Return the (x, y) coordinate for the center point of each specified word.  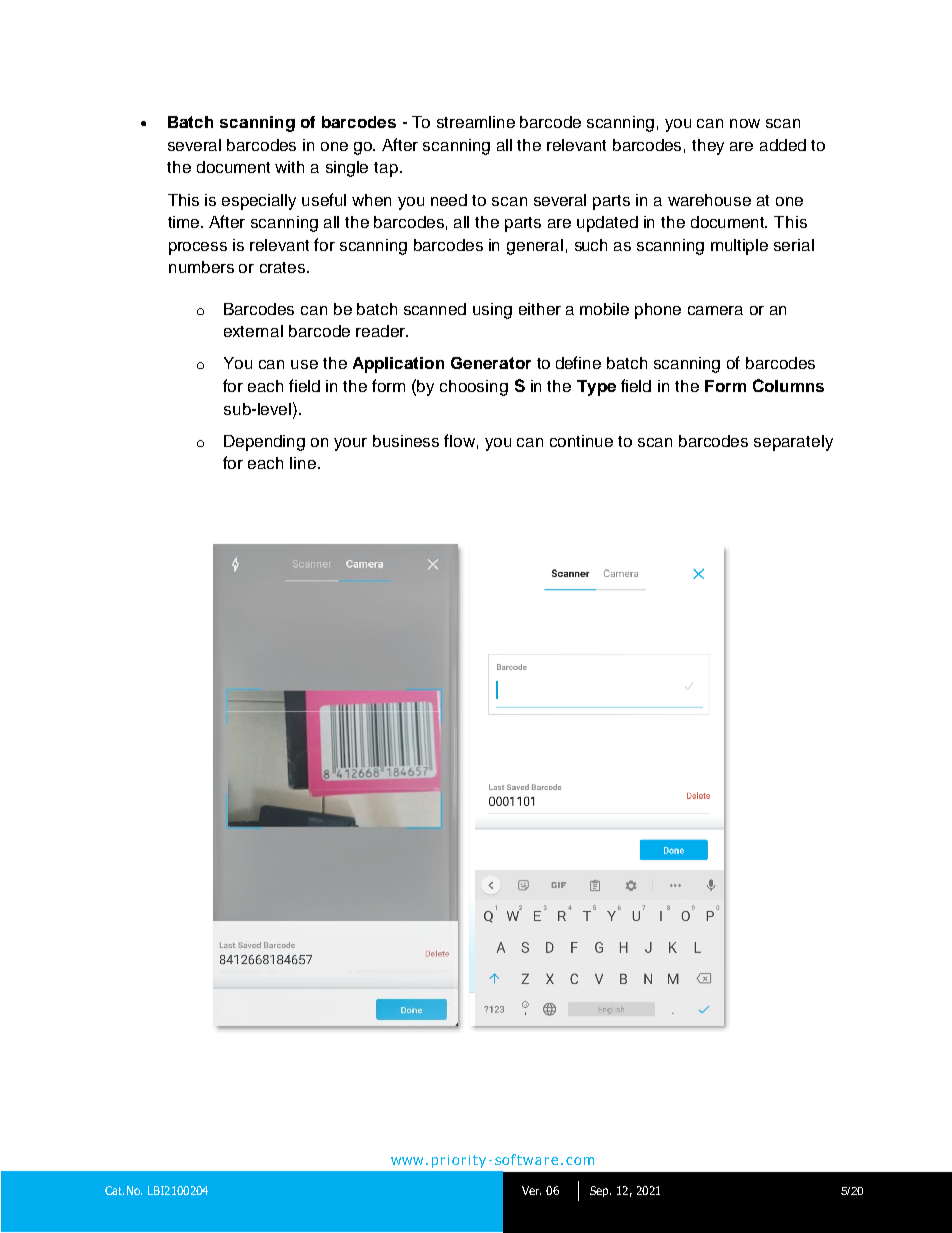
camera (715, 310)
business (406, 441)
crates (284, 267)
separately (793, 443)
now (745, 123)
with (289, 167)
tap (387, 169)
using (492, 311)
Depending (264, 443)
